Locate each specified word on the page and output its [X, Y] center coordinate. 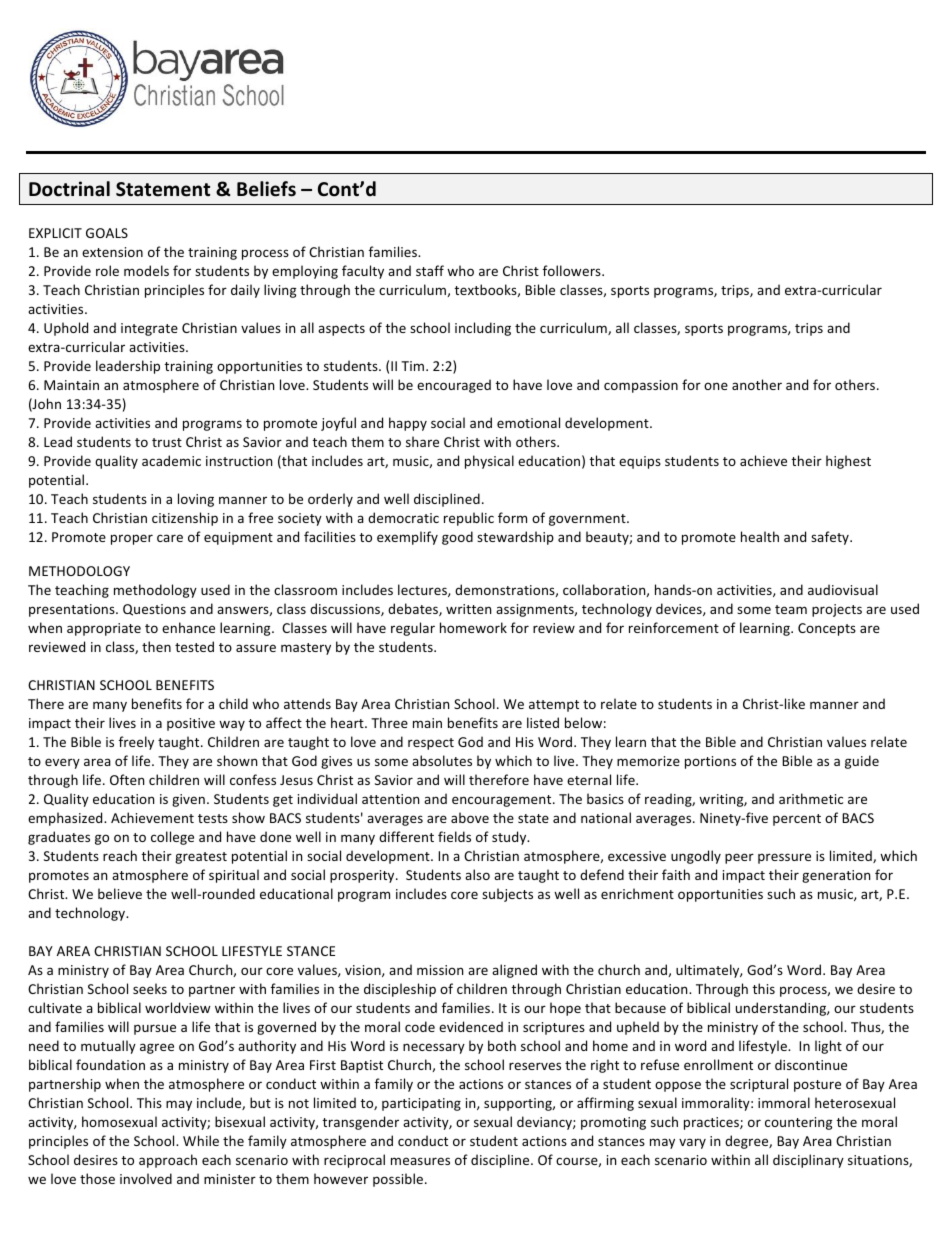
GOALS [107, 233]
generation [836, 876]
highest [848, 462]
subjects [507, 895]
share [422, 441]
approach [168, 1161]
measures [420, 1161]
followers [573, 270]
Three [389, 722]
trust [167, 442]
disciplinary [808, 1161]
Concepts [827, 629]
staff [430, 270]
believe [120, 893]
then [156, 646]
